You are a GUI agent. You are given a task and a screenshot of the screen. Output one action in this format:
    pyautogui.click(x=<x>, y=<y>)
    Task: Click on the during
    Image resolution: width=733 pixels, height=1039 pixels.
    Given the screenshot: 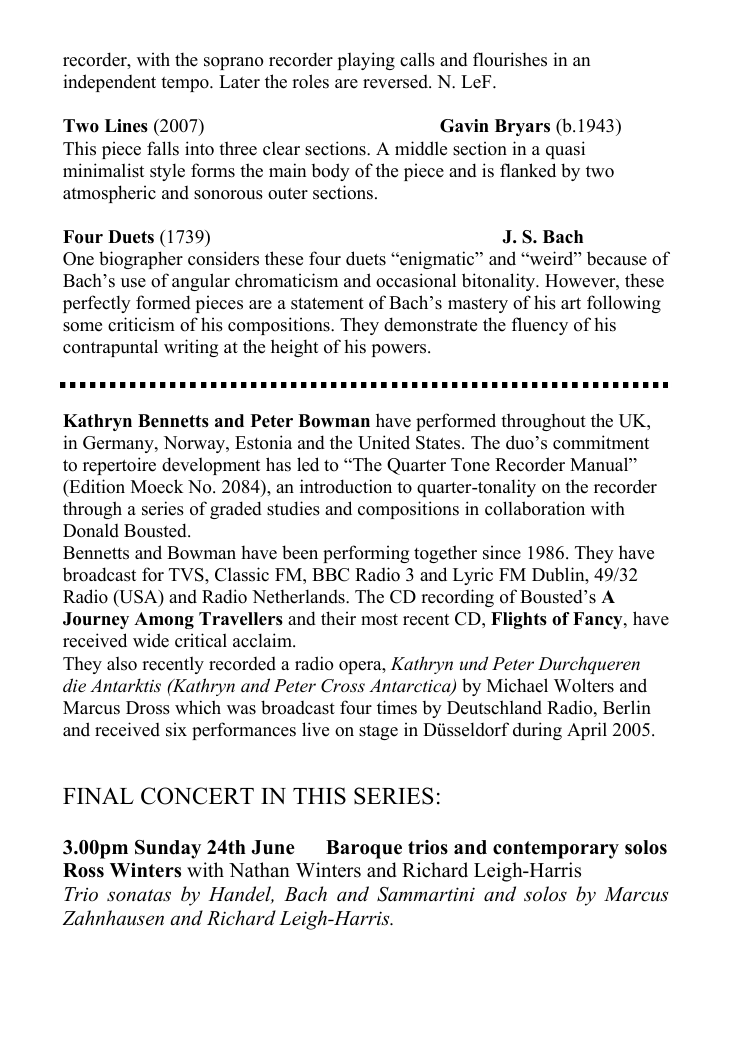 What is the action you would take?
    pyautogui.click(x=537, y=731)
